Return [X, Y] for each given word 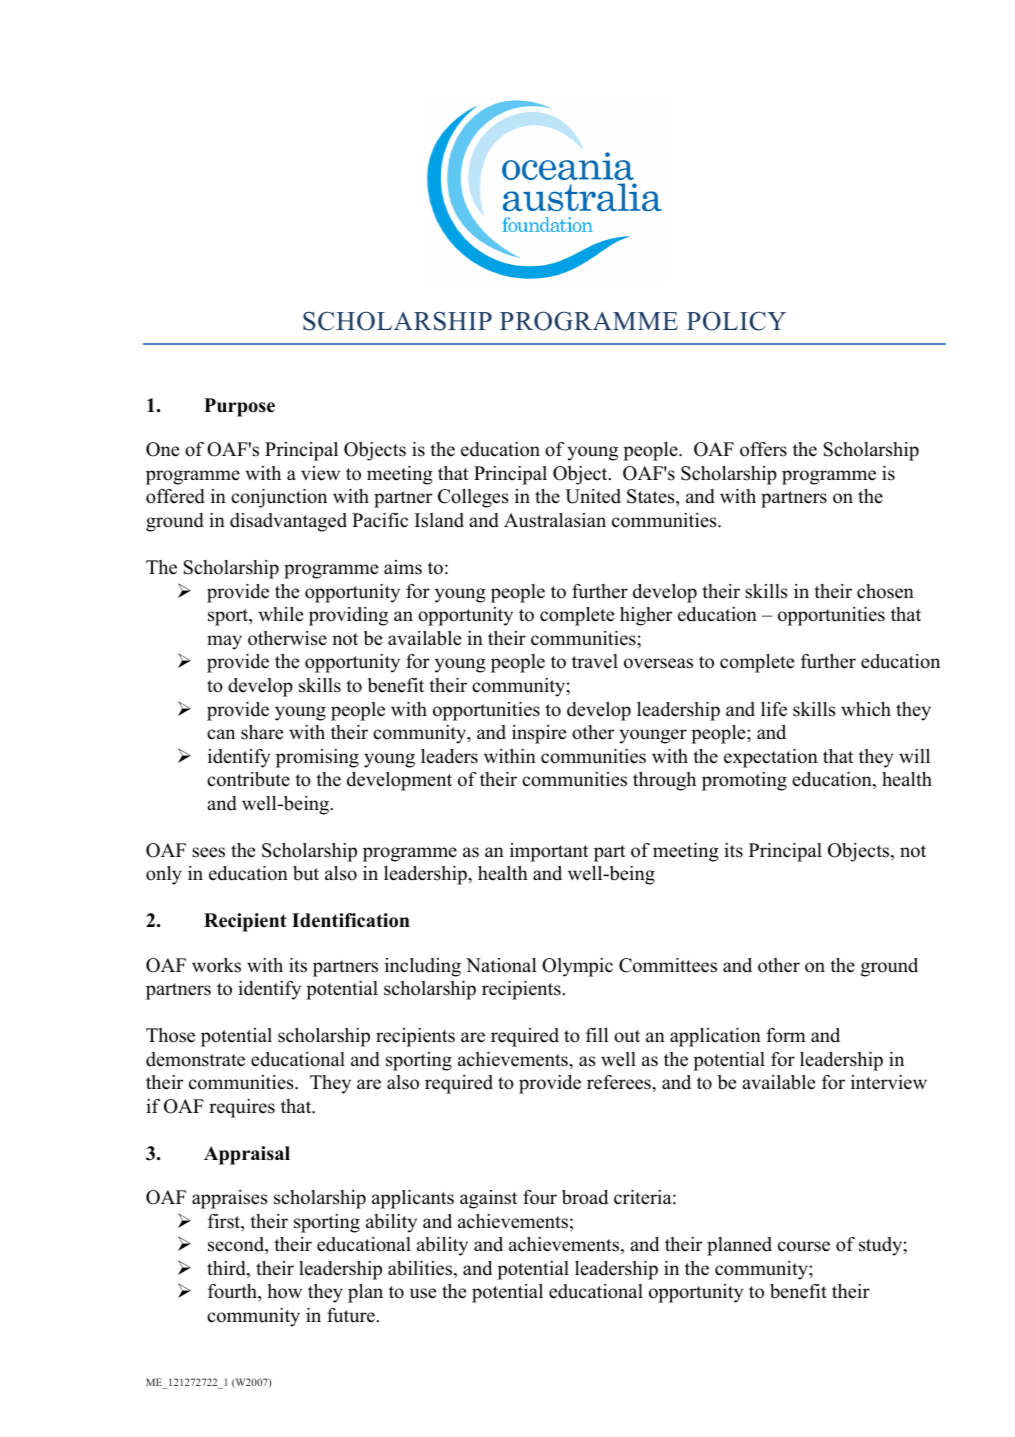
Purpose [239, 407]
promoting [744, 781]
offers [763, 449]
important [549, 852]
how [284, 1291]
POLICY [736, 321]
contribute [248, 779]
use [423, 1293]
